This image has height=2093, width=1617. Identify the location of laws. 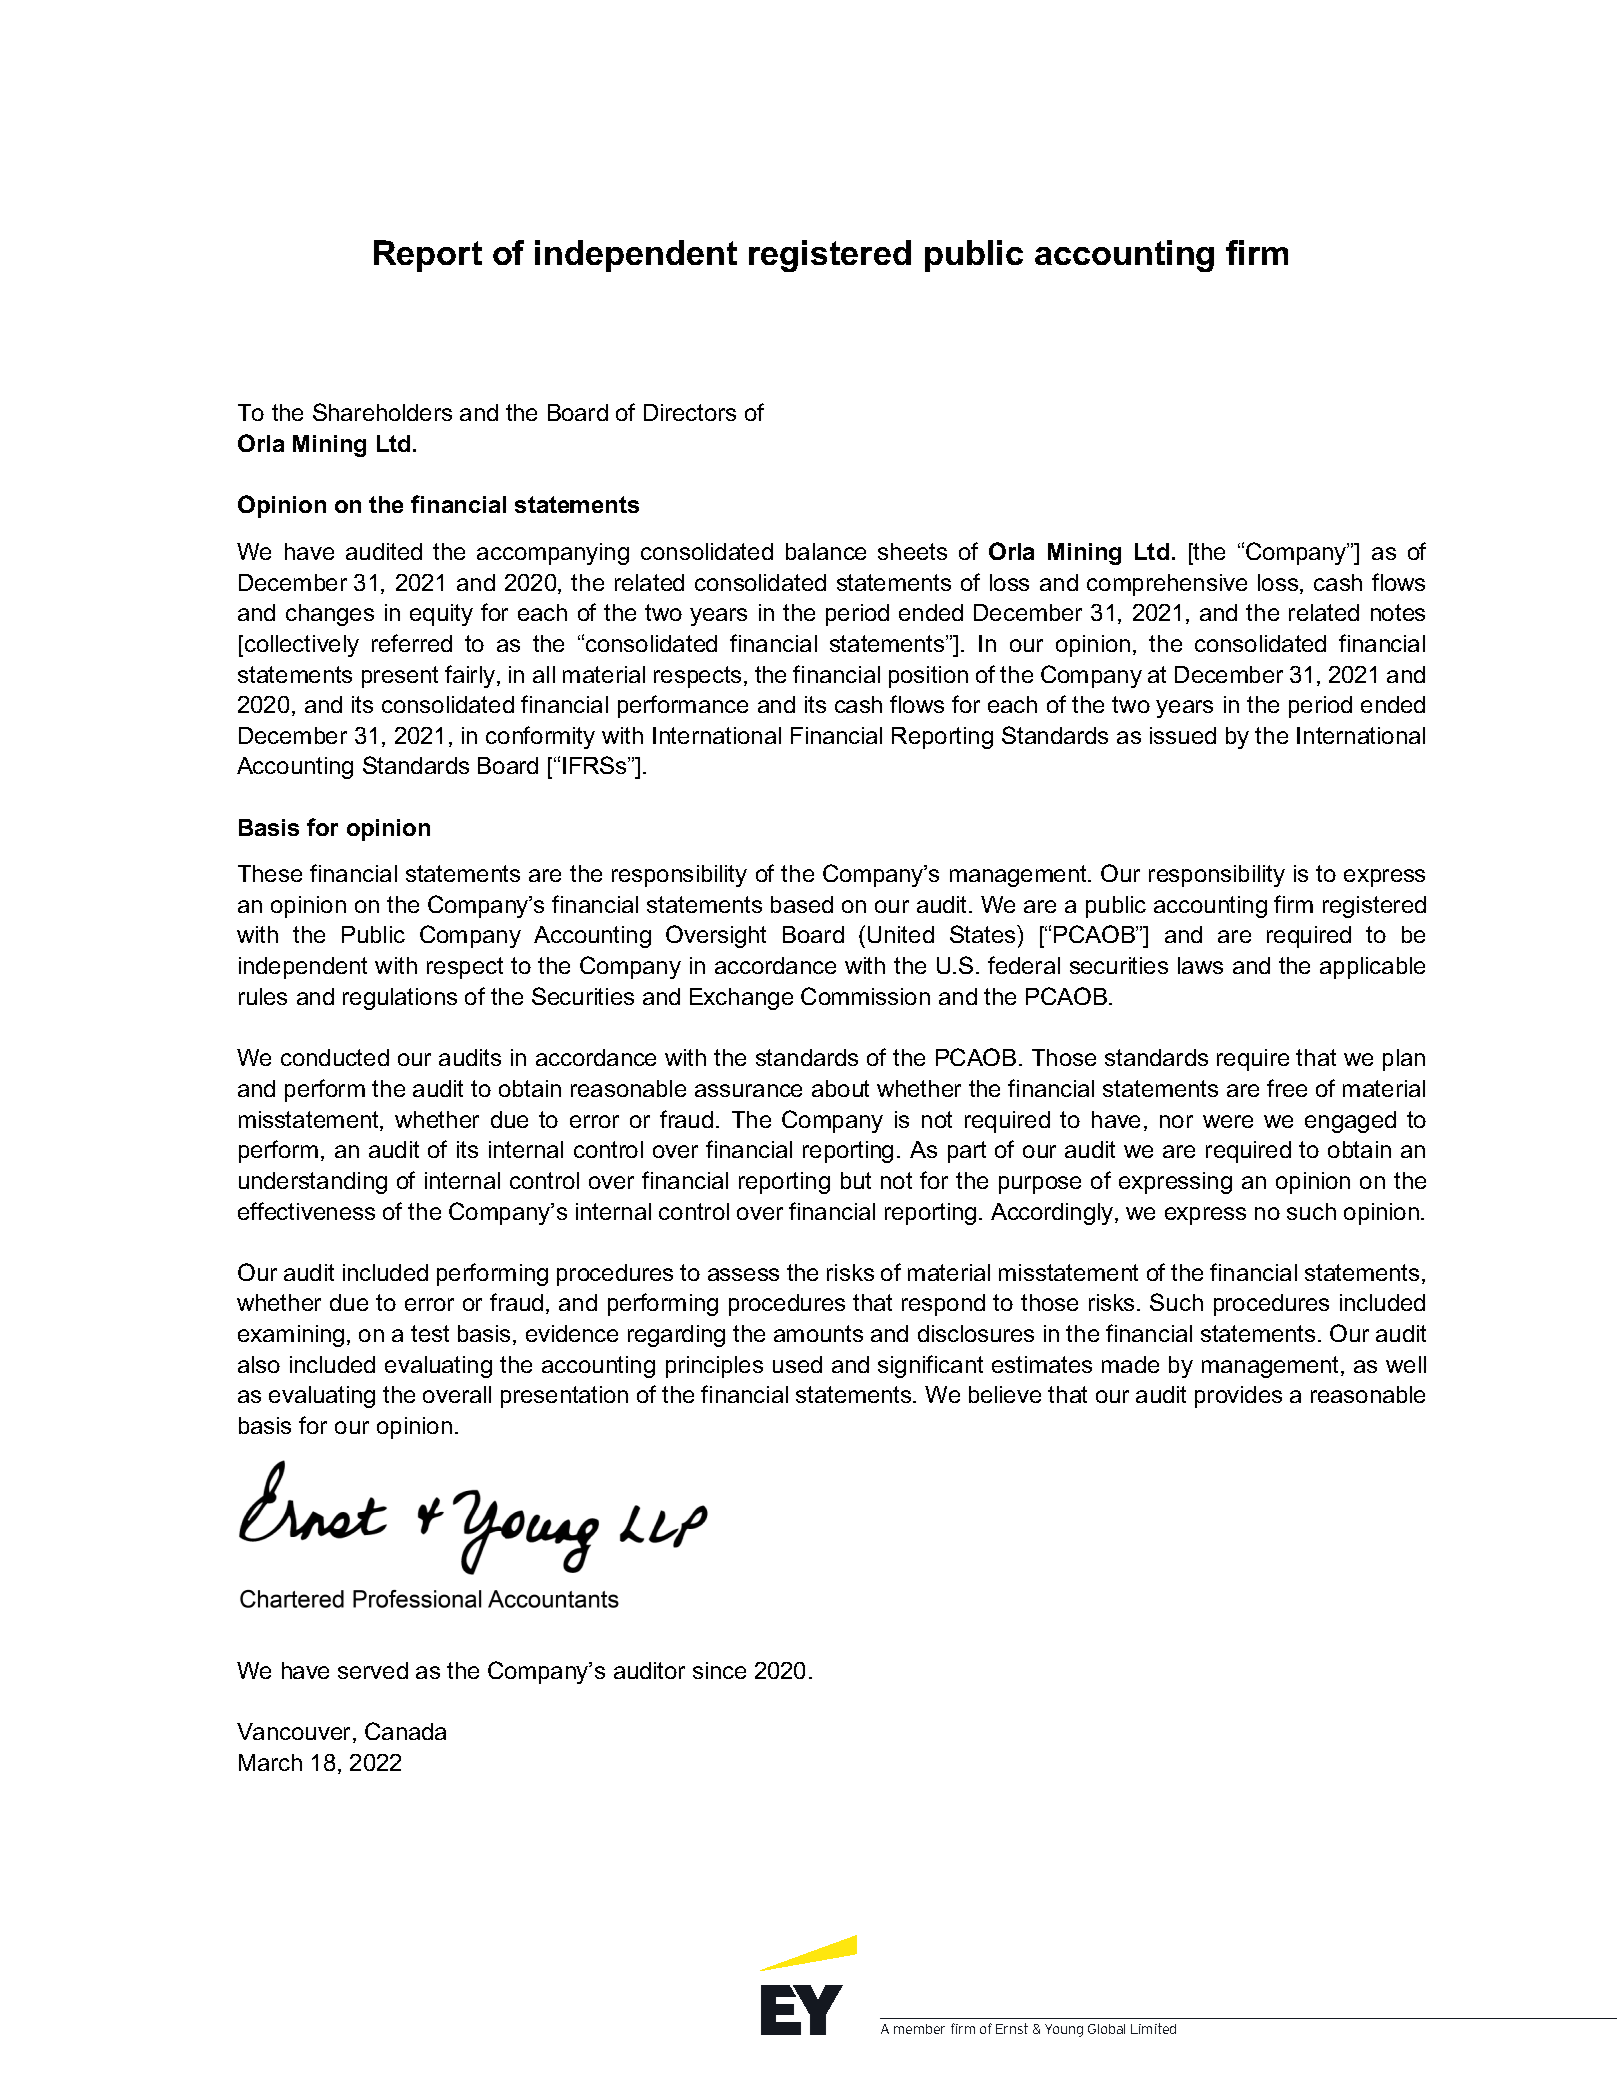
(1200, 965).
